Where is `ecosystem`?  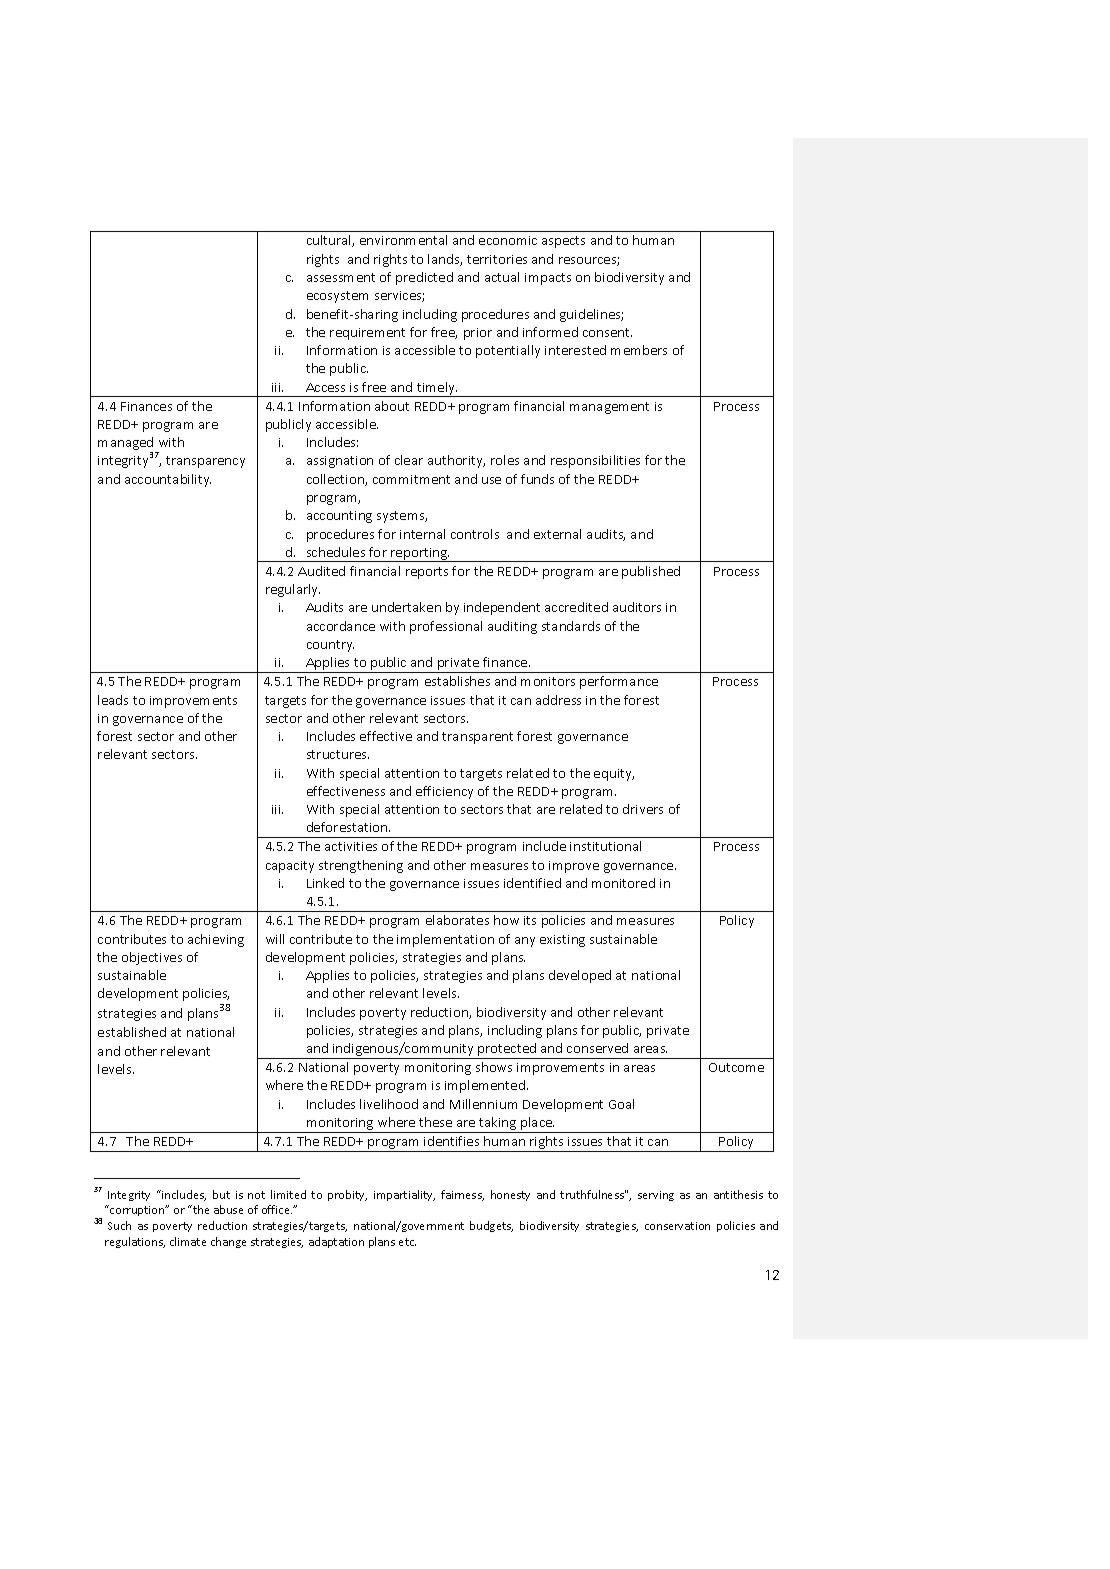 ecosystem is located at coordinates (337, 297).
